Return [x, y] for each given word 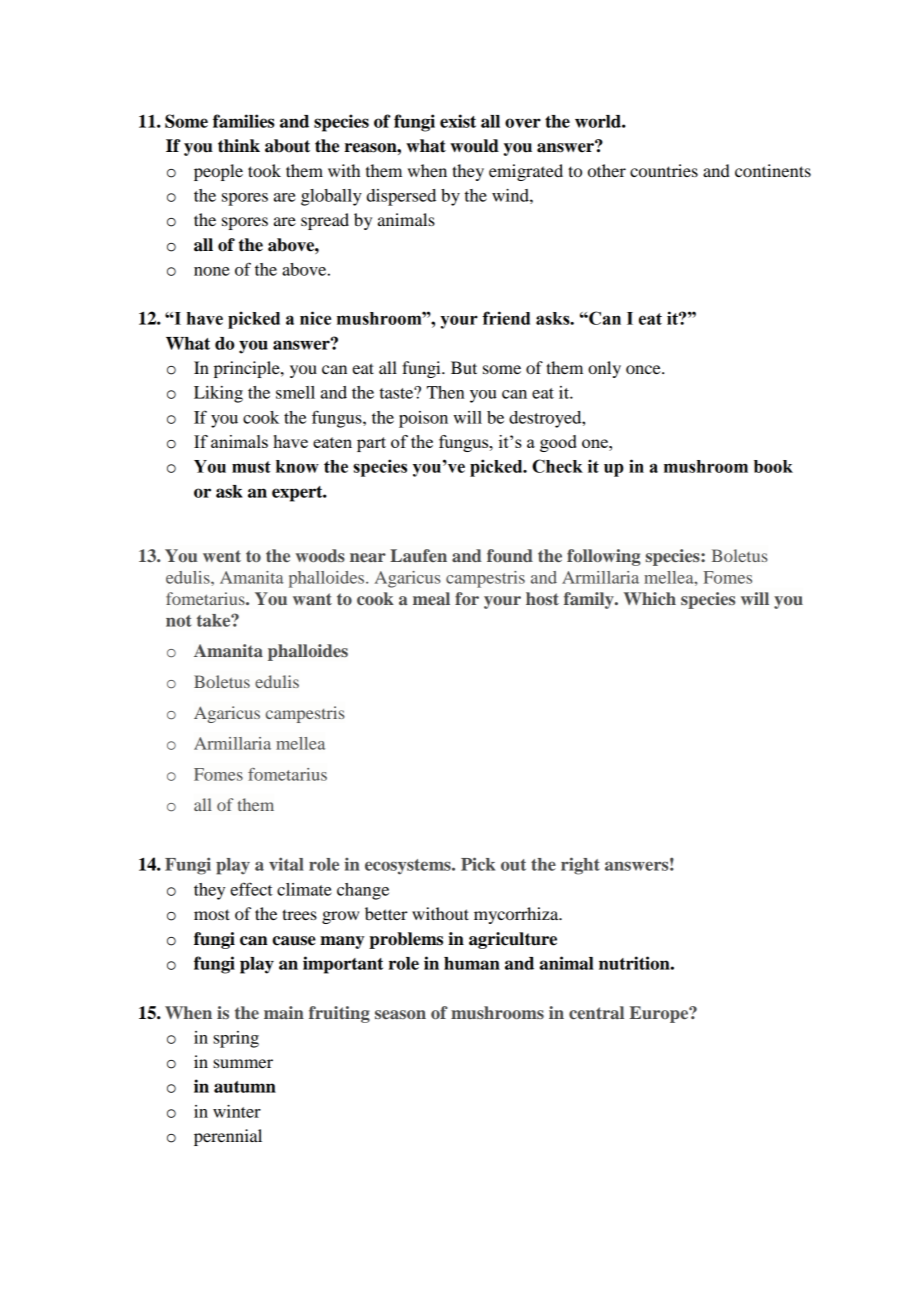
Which [650, 598]
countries [664, 170]
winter [237, 1111]
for [467, 598]
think [239, 146]
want [312, 599]
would [474, 146]
